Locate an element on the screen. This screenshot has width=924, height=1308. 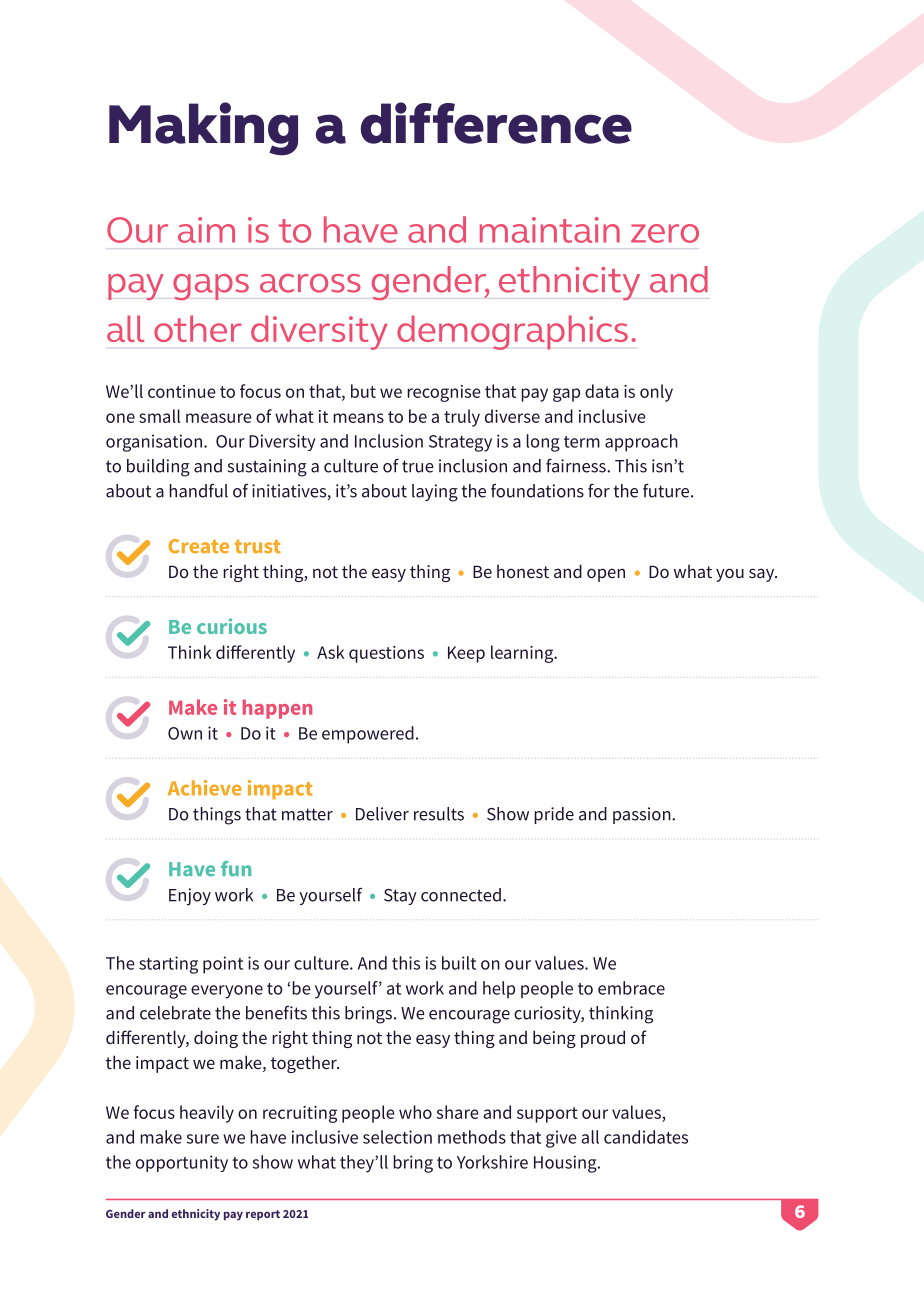
Making is located at coordinates (203, 129).
